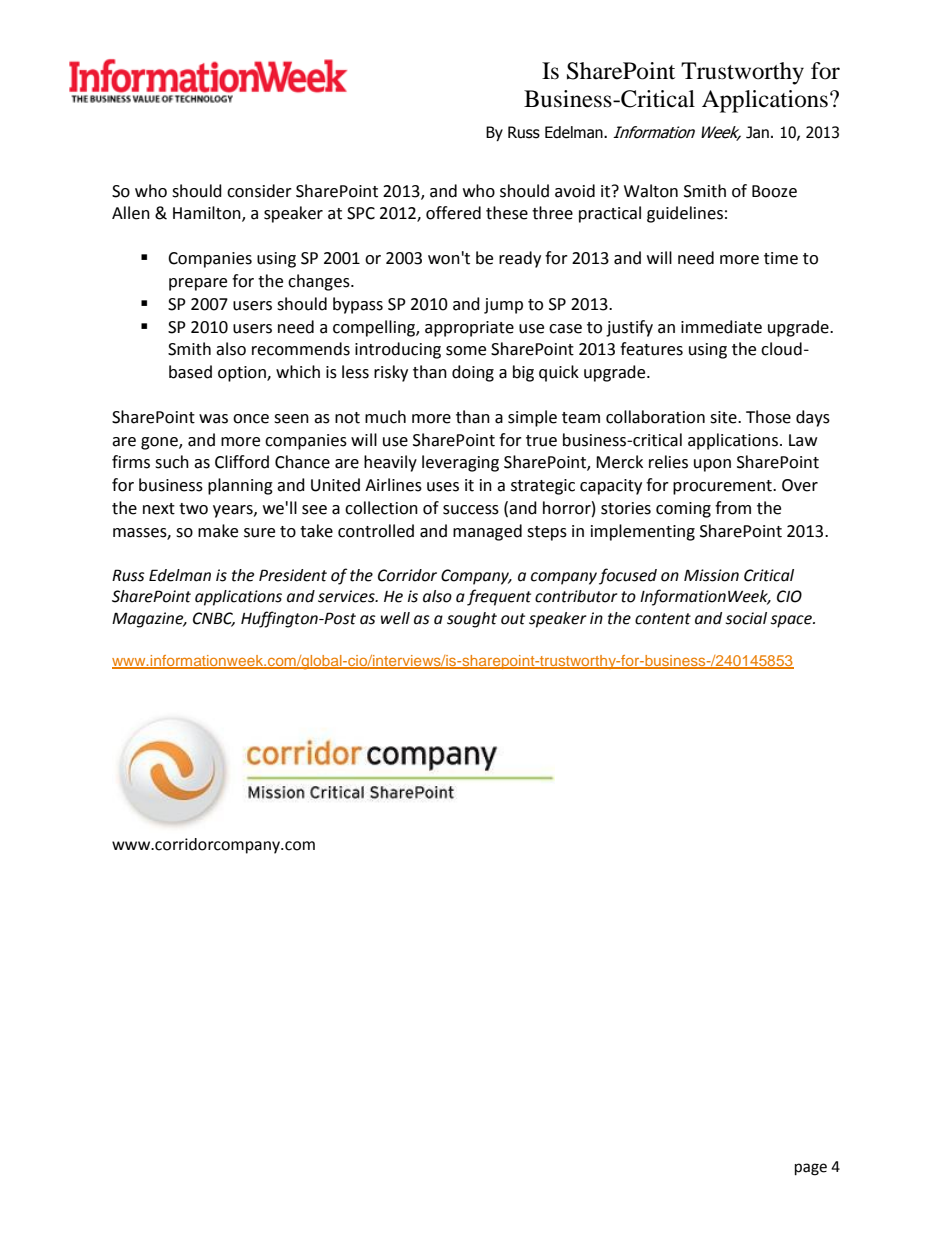 The image size is (952, 1233). I want to click on offered, so click(453, 213).
